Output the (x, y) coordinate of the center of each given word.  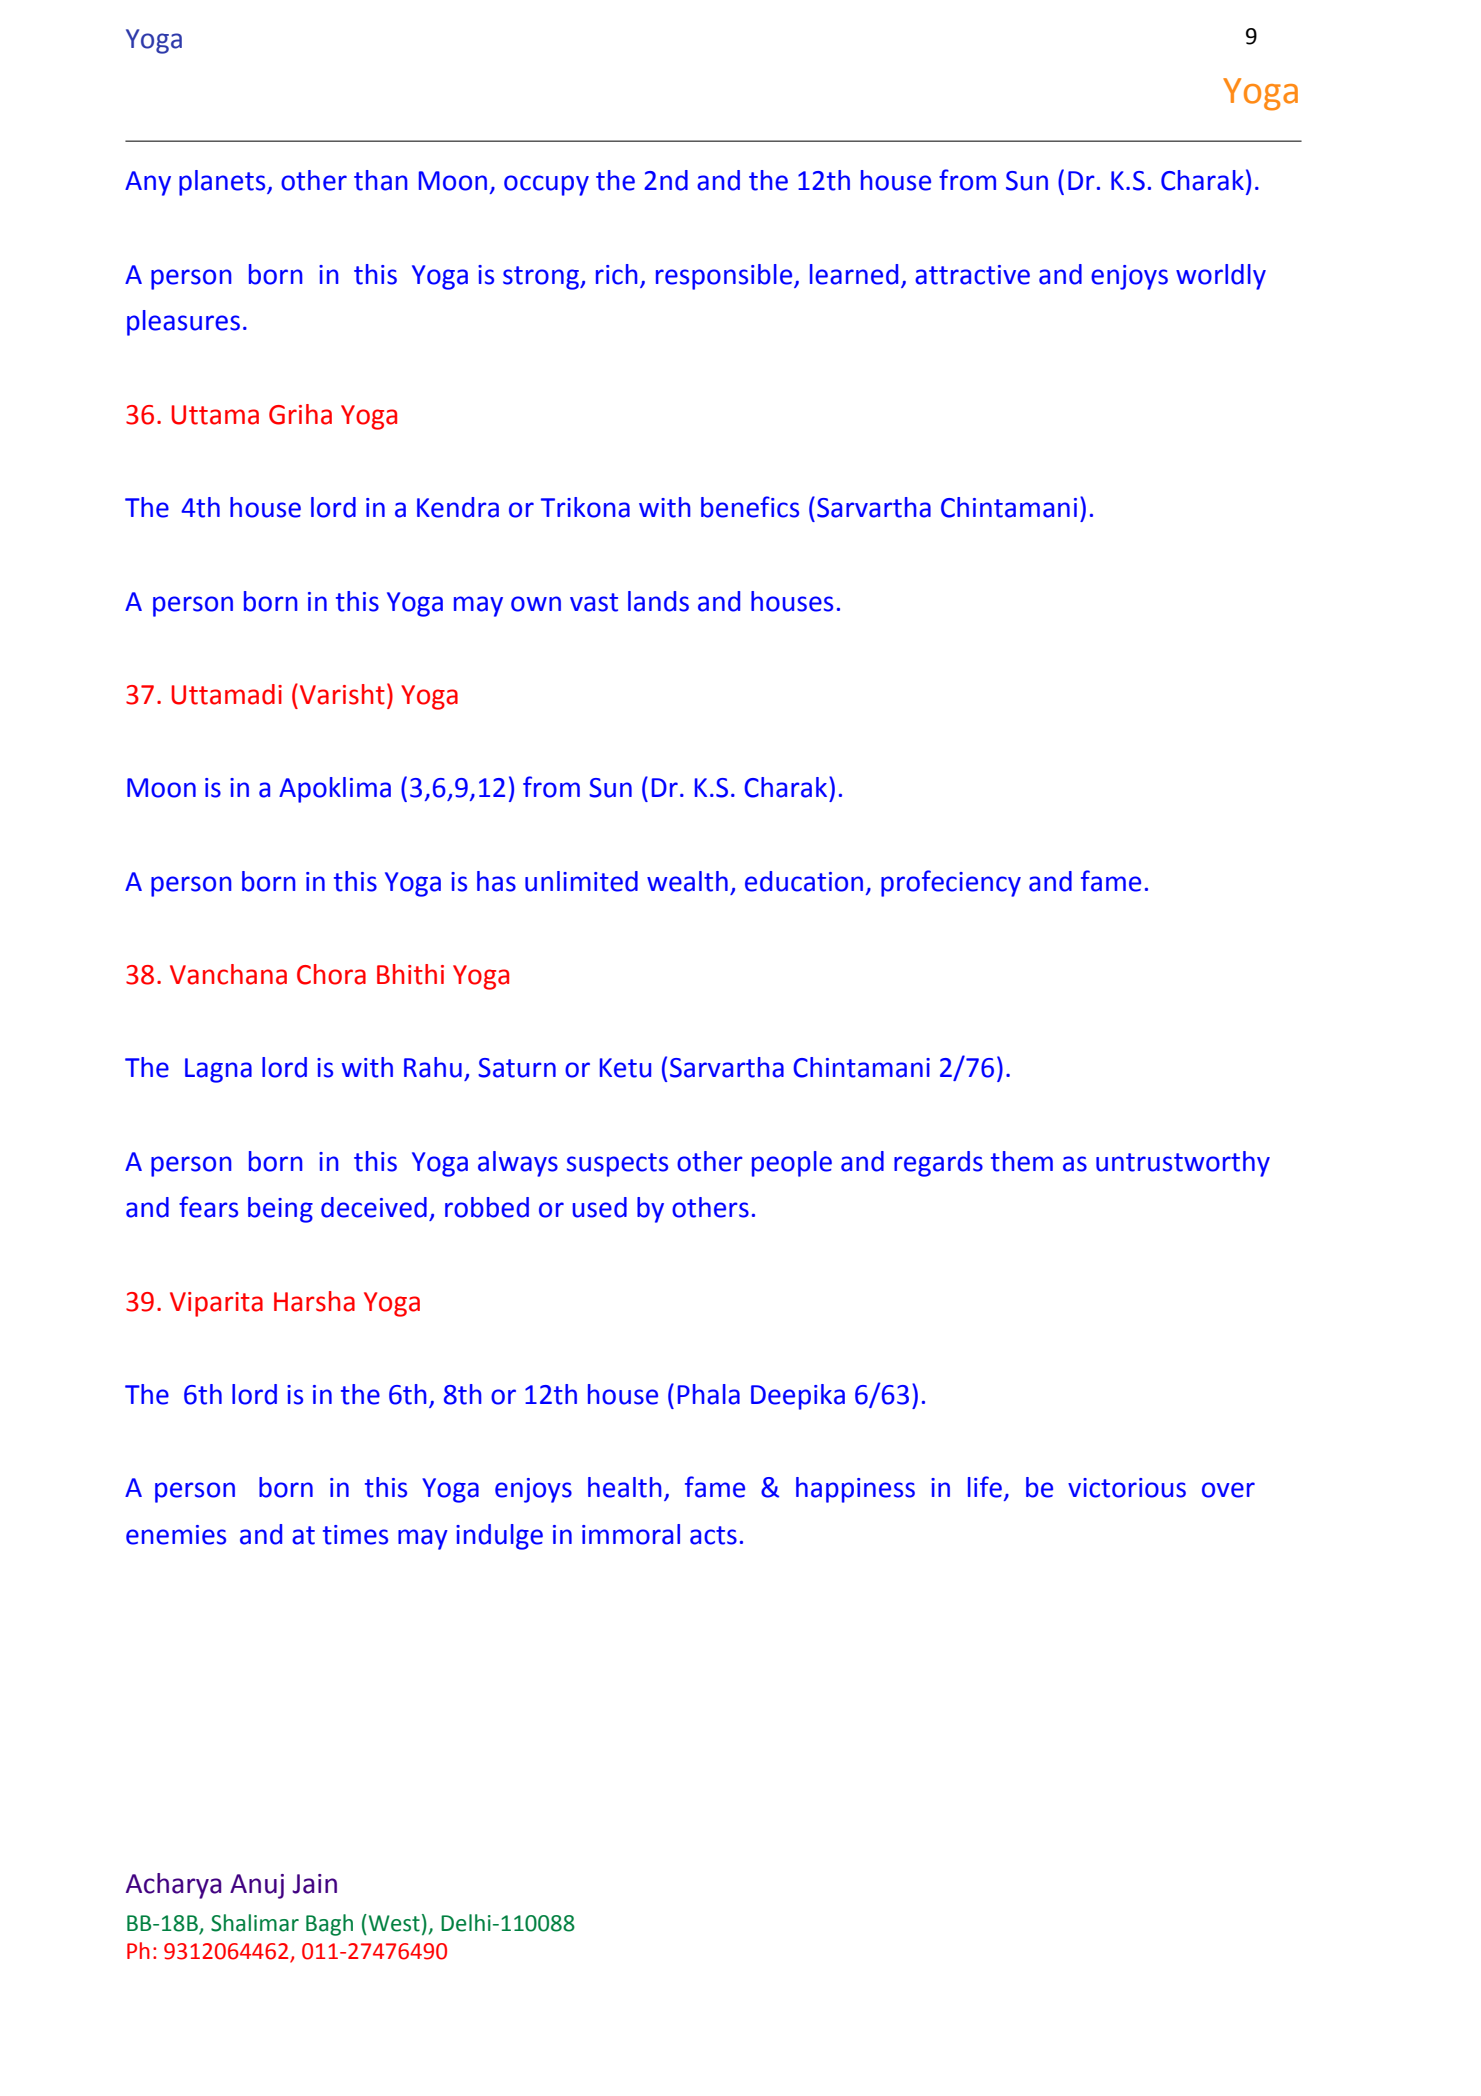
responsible (725, 277)
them (1022, 1161)
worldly (1221, 277)
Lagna (218, 1070)
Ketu (625, 1068)
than (381, 180)
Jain (314, 1884)
